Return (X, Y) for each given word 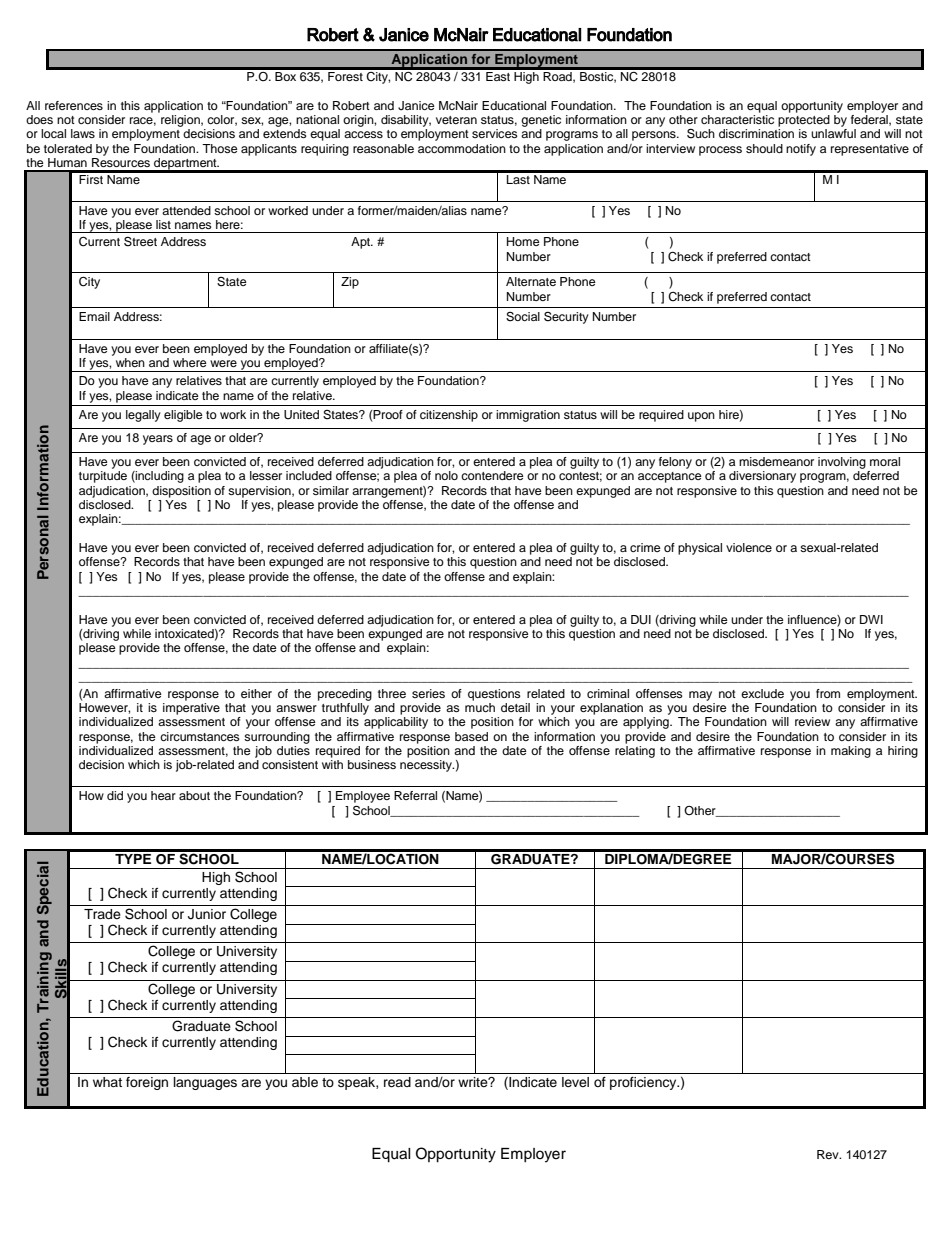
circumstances (200, 736)
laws (83, 133)
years (158, 440)
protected (804, 121)
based (471, 736)
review (812, 721)
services (495, 133)
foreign (147, 1083)
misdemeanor (776, 461)
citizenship (449, 416)
